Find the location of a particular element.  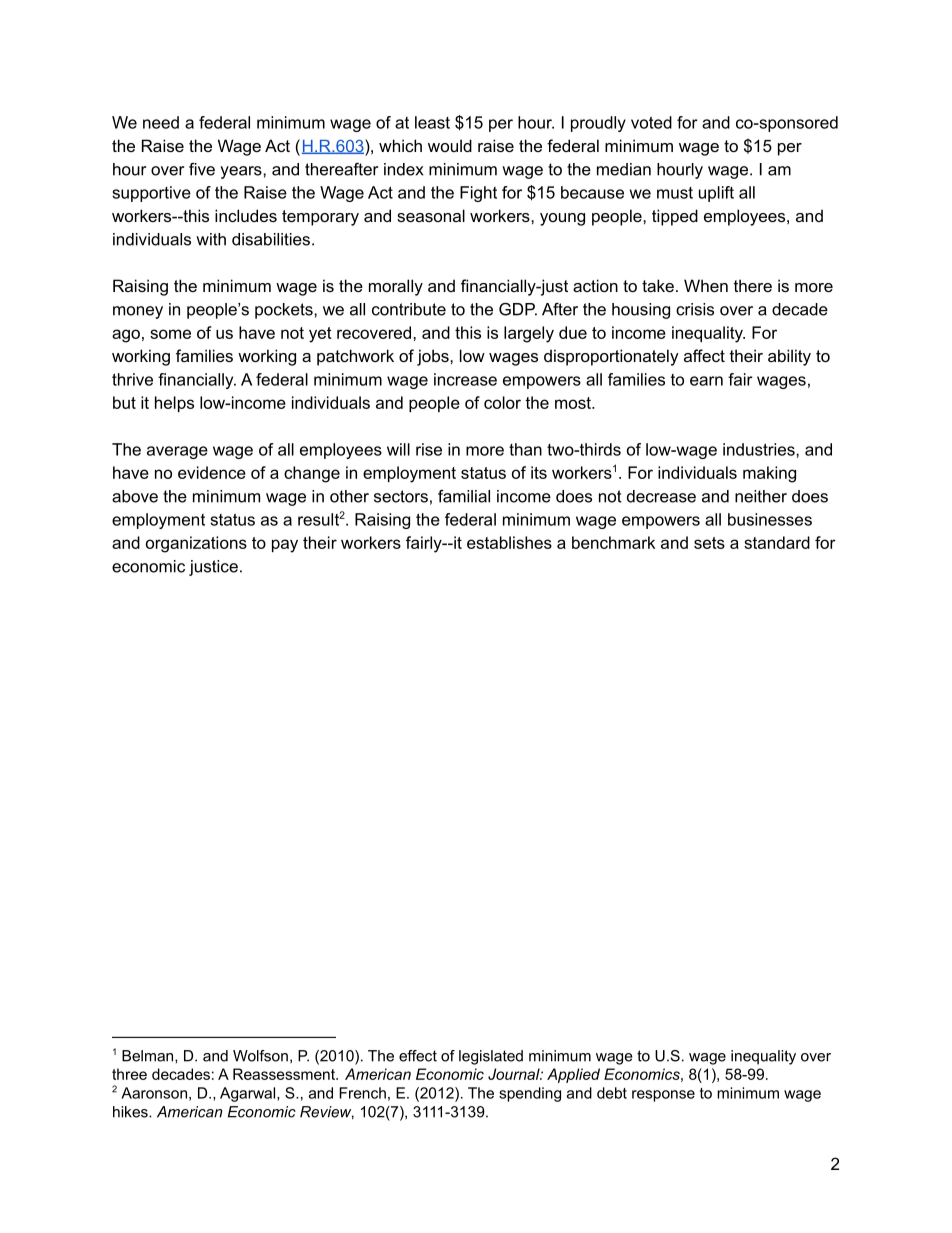

five is located at coordinates (202, 169).
